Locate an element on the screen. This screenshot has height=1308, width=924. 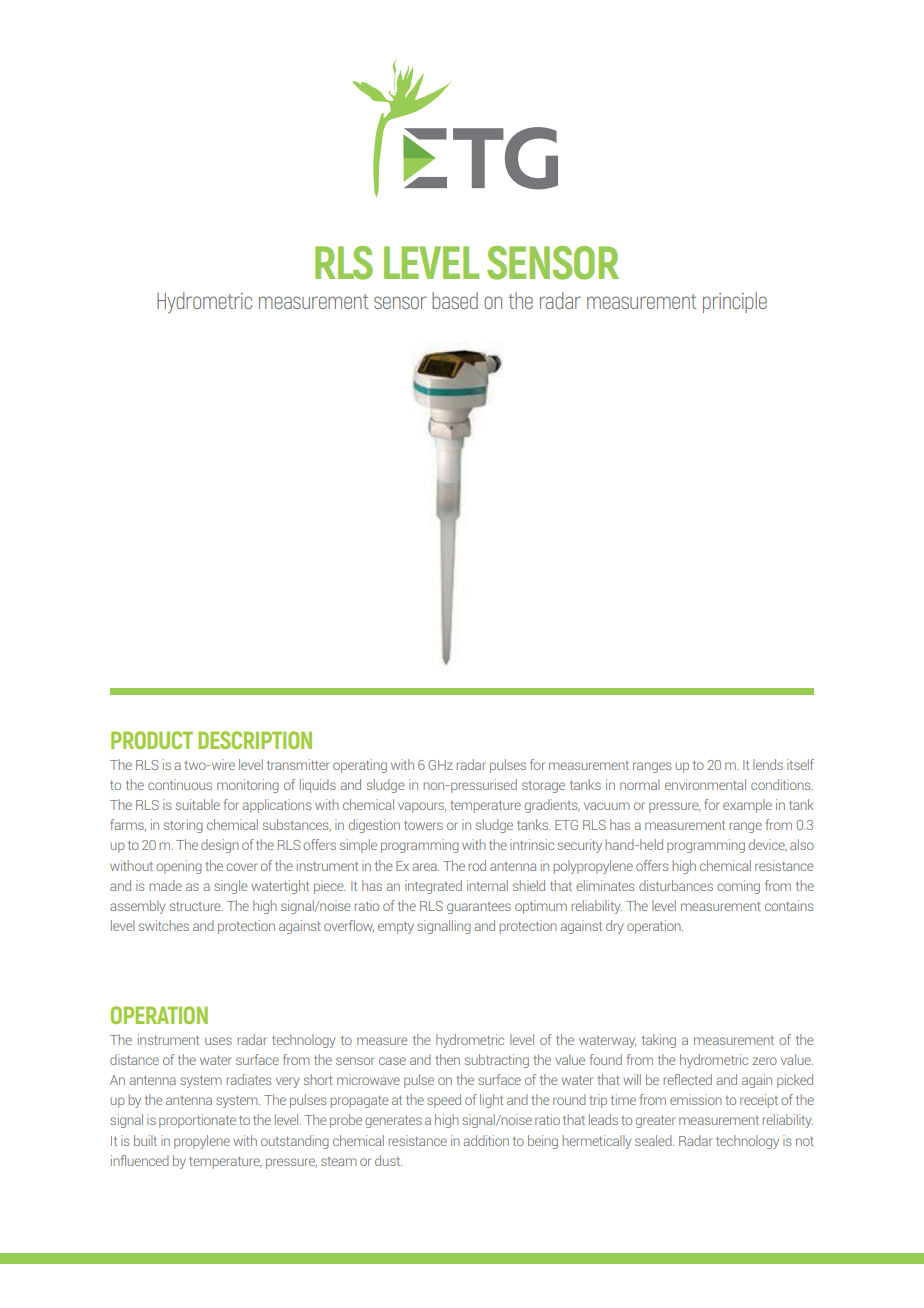
lends is located at coordinates (768, 764).
